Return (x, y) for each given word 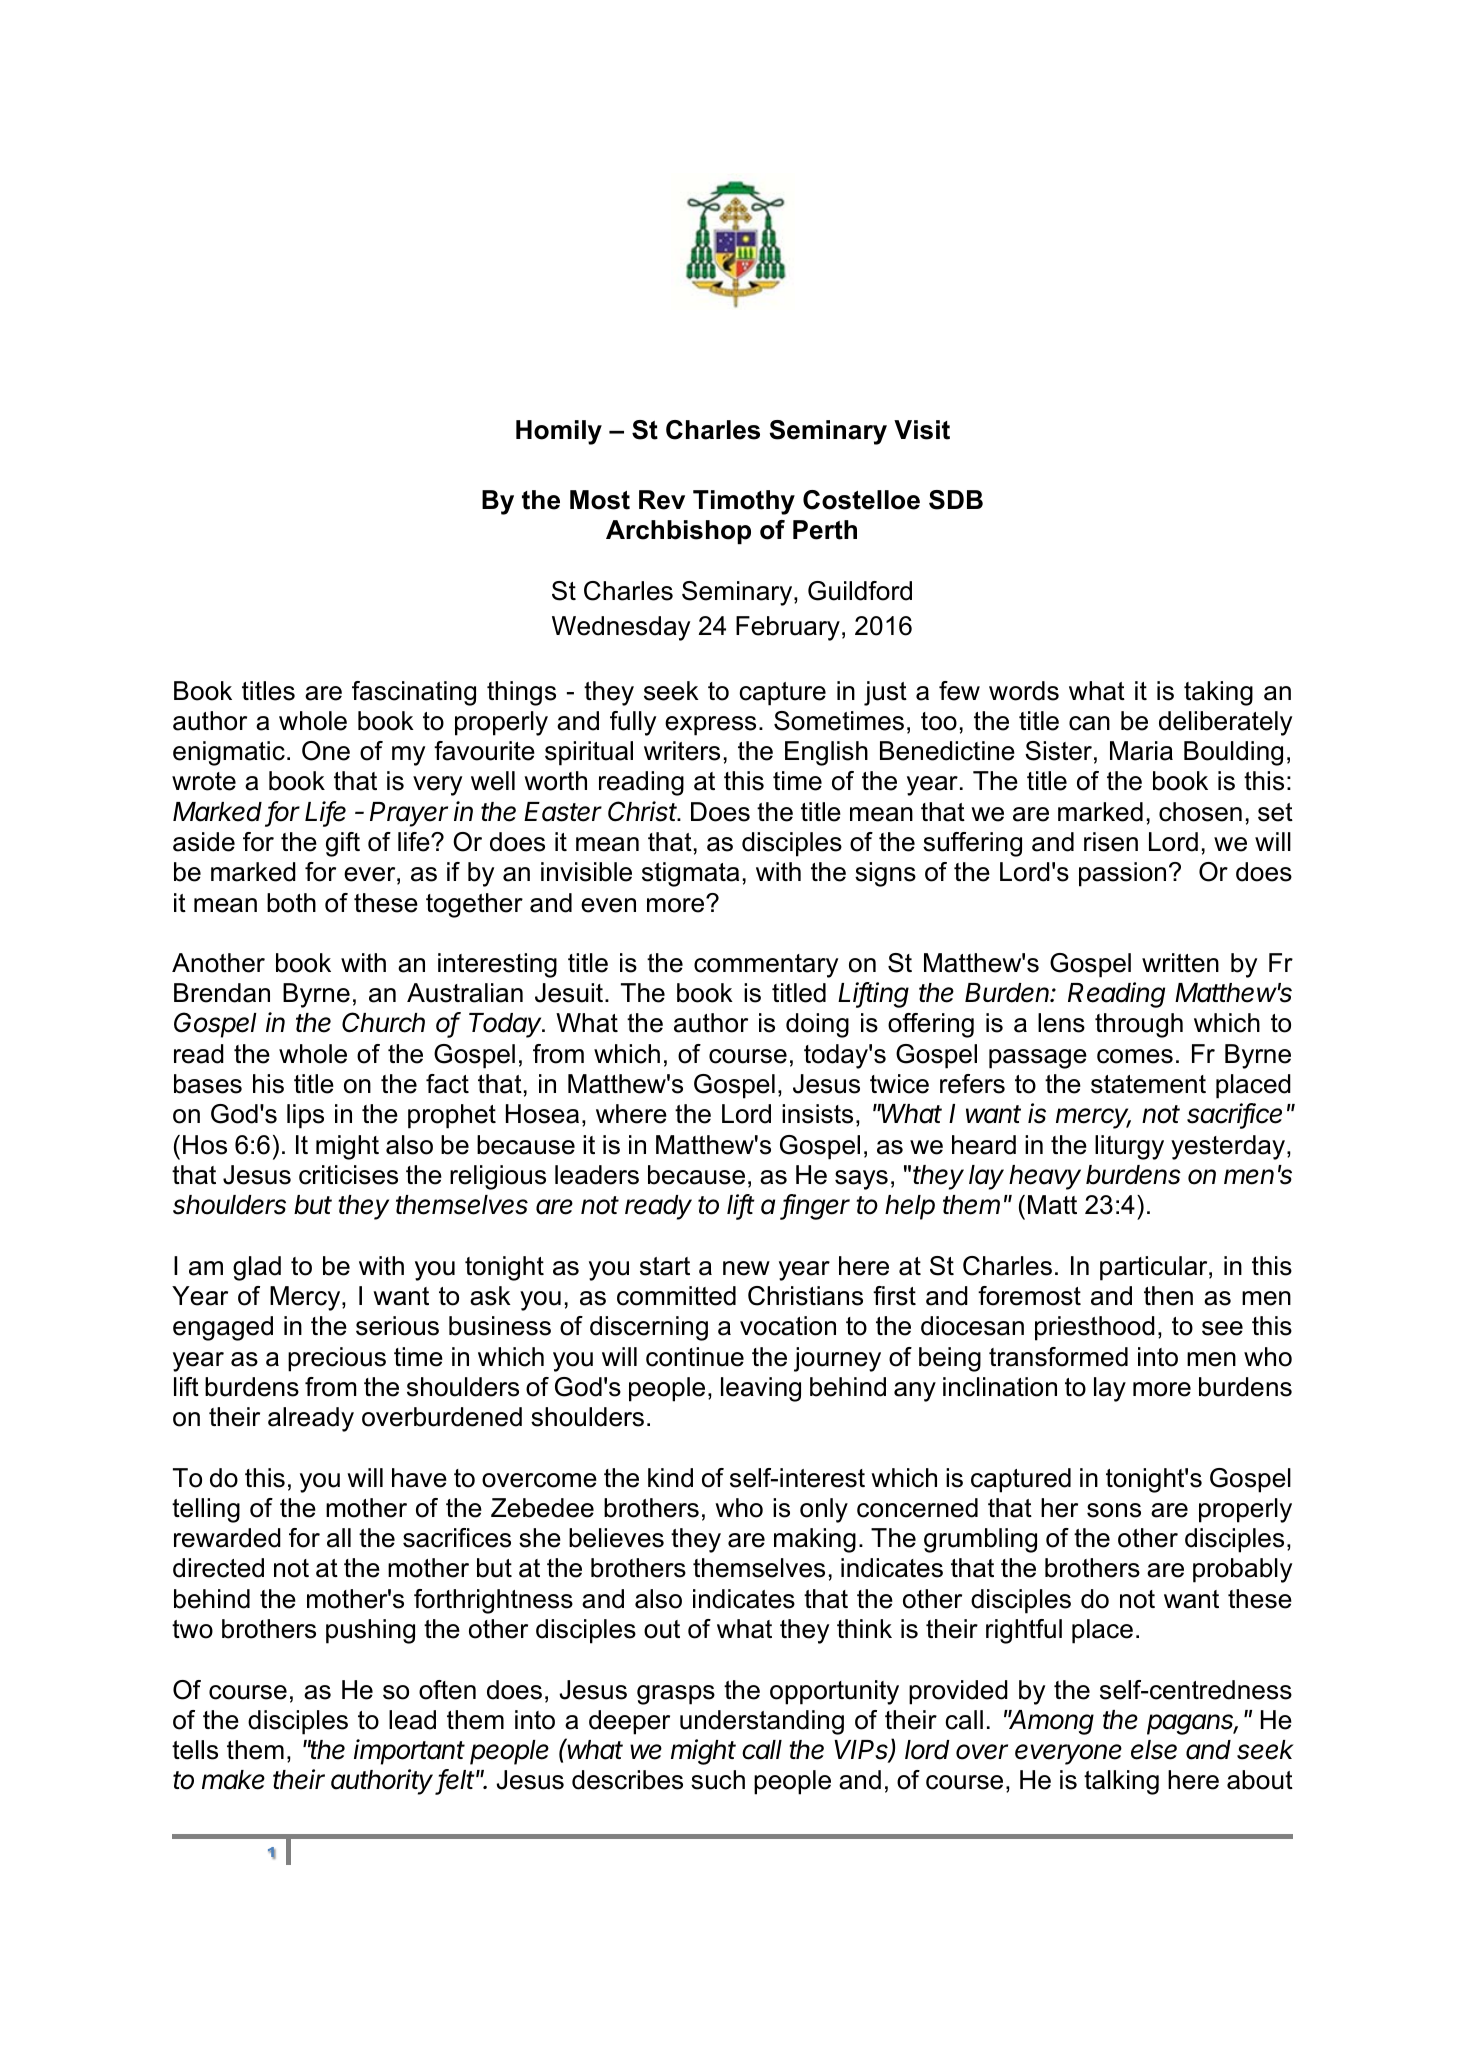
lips (305, 1116)
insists (817, 1114)
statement (1148, 1084)
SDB (956, 500)
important (409, 1752)
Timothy (744, 502)
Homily (559, 432)
